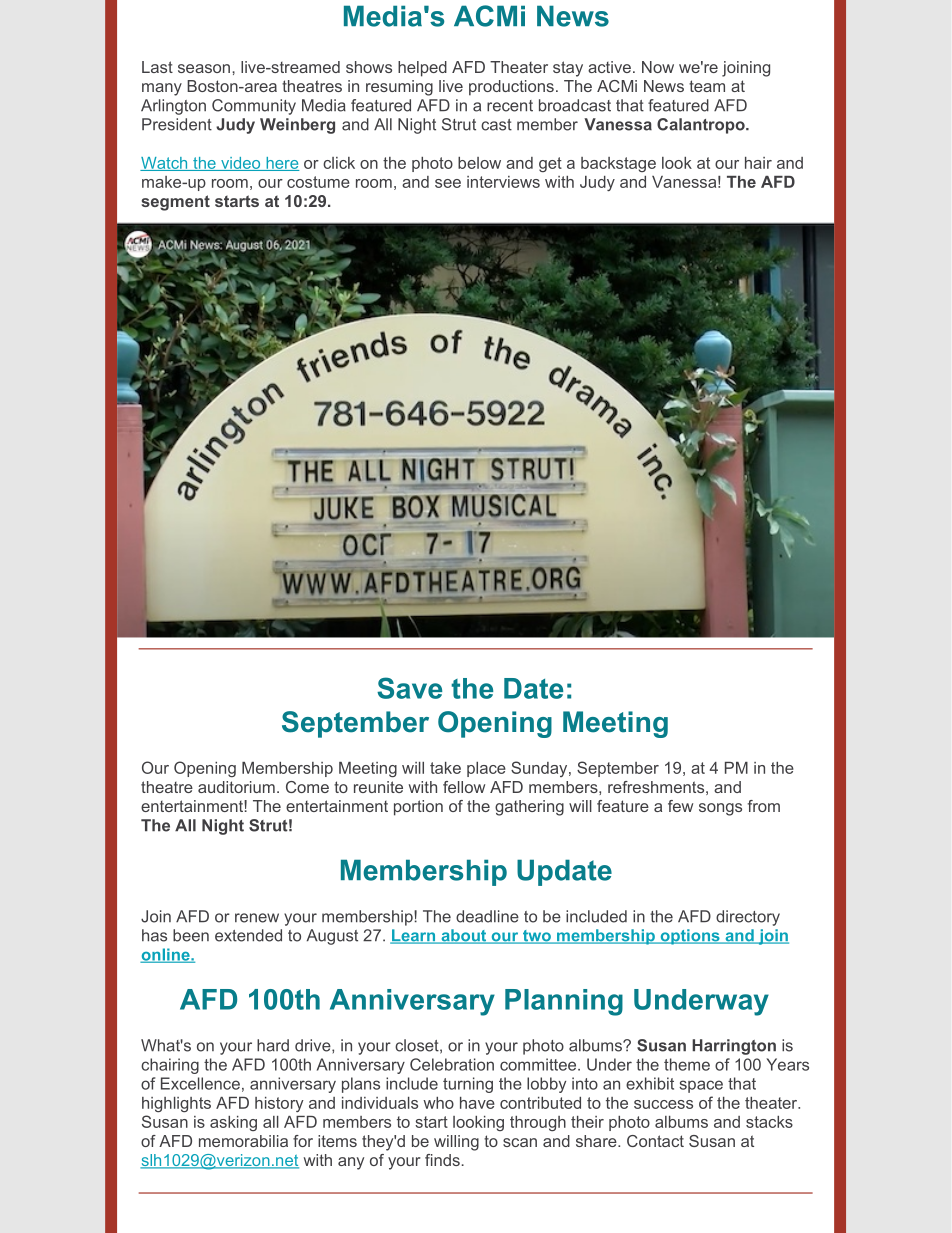 This page has width=952, height=1233. Describe the element at coordinates (254, 107) in the page. I see `Community` at that location.
